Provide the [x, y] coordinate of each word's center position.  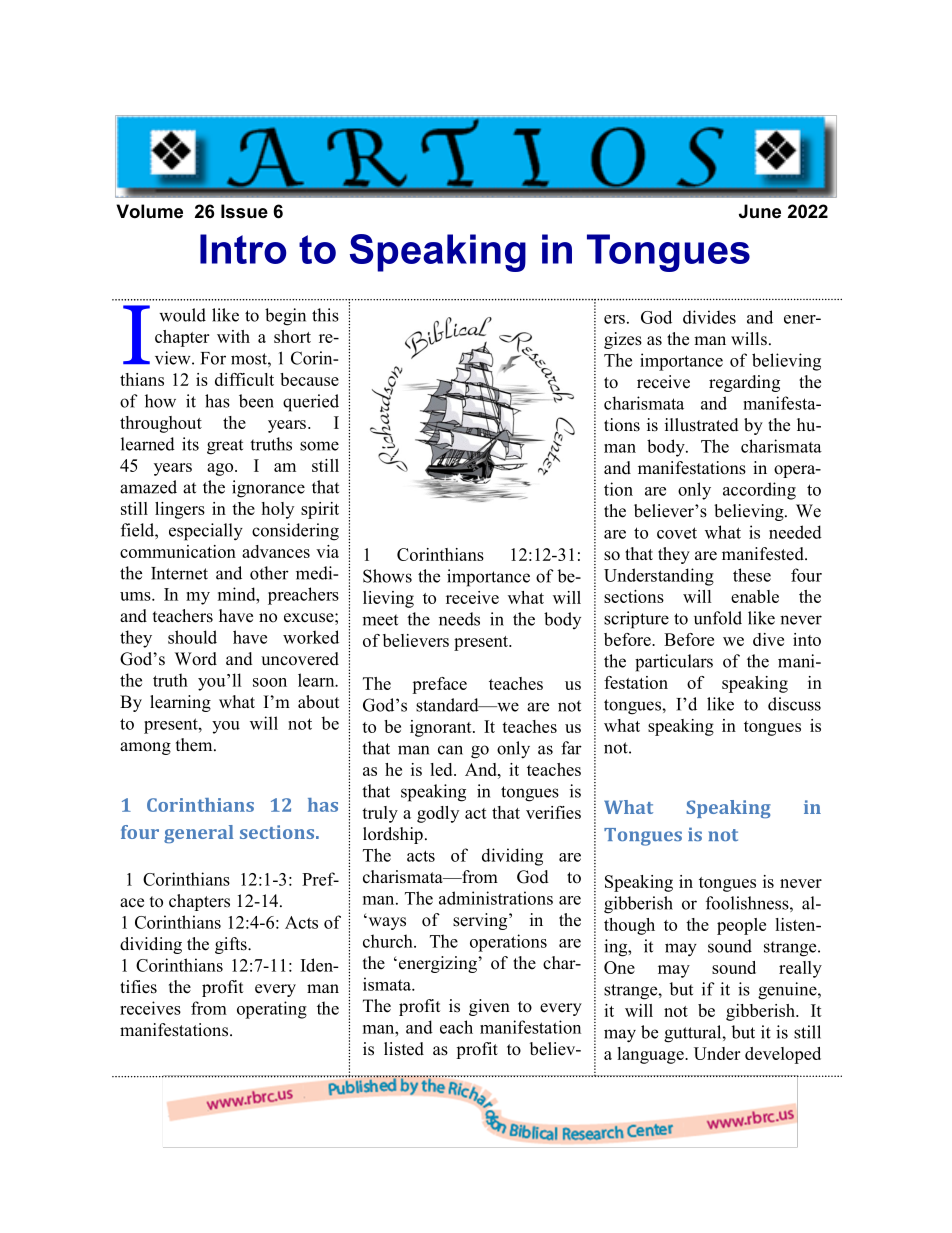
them [195, 745]
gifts [232, 945]
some [319, 446]
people [741, 926]
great [225, 447]
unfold [718, 618]
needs [459, 619]
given [489, 1007]
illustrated [702, 425]
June [760, 211]
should [192, 637]
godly [438, 814]
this [325, 315]
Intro [243, 249]
